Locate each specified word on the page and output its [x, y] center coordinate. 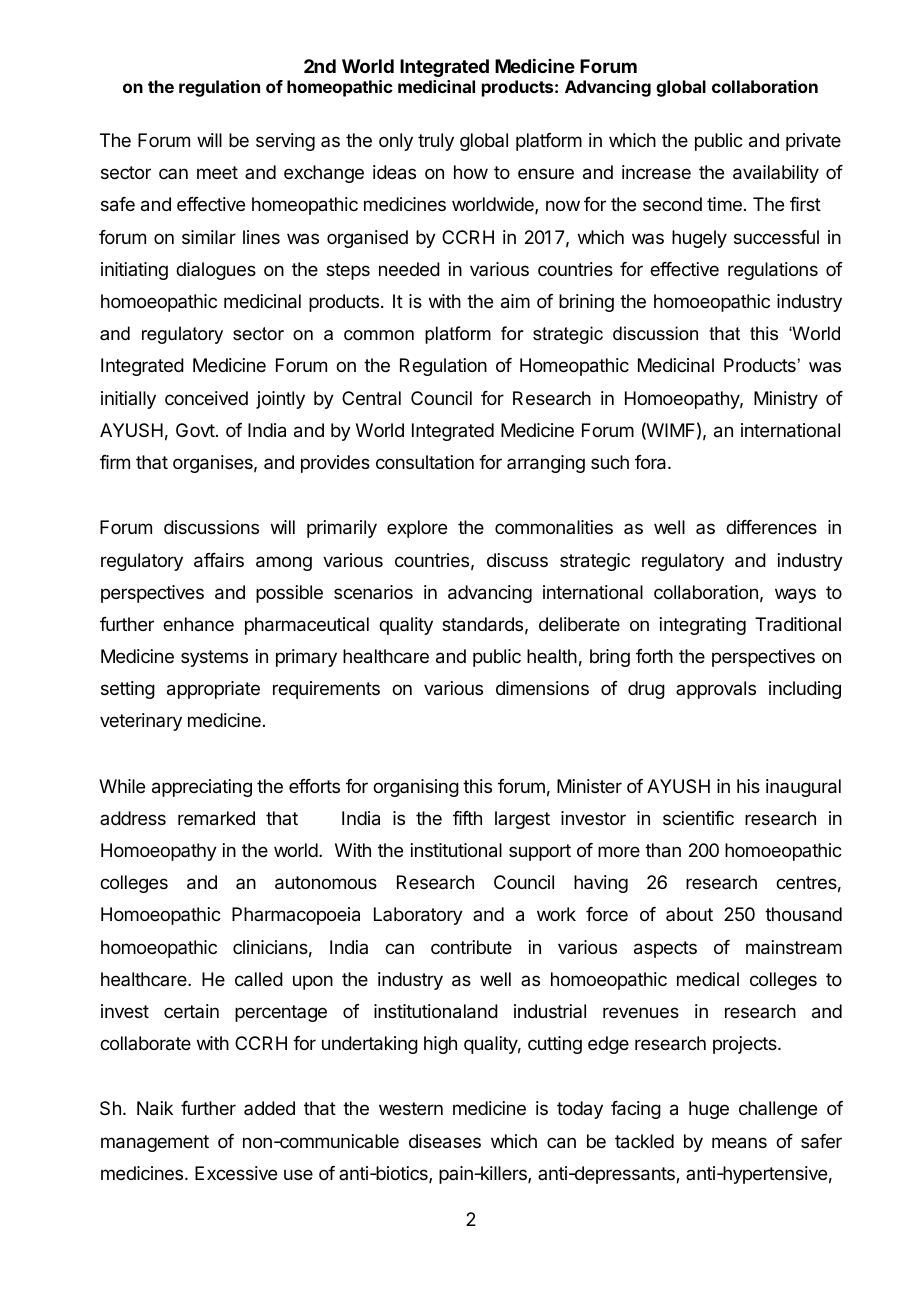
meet [217, 172]
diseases [445, 1141]
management [155, 1143]
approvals [716, 690]
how [471, 172]
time [724, 204]
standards [482, 624]
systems [214, 658]
